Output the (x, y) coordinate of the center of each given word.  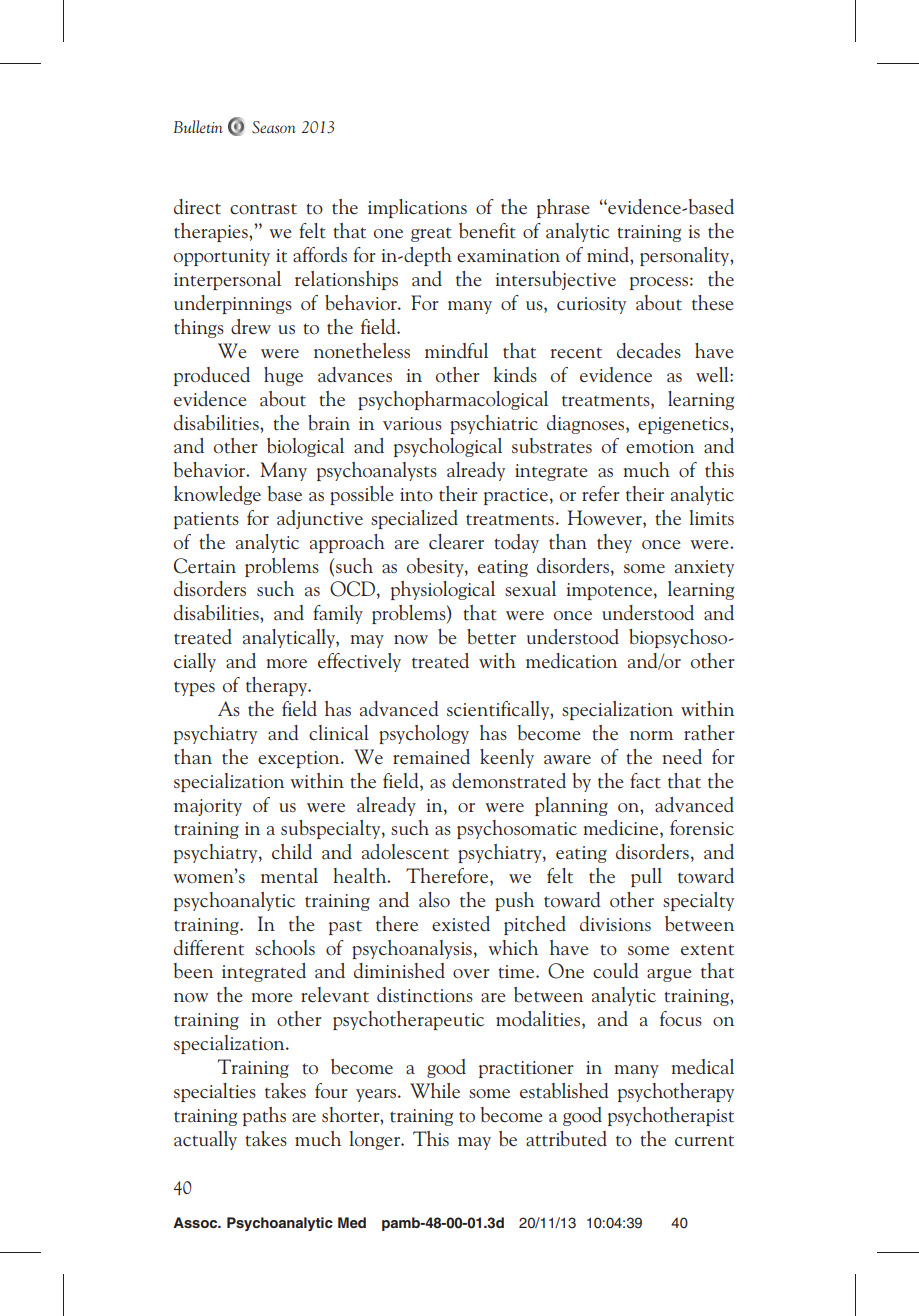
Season (274, 127)
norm (651, 736)
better (491, 637)
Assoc (196, 1222)
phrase (563, 208)
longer (376, 1140)
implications (417, 208)
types (194, 688)
